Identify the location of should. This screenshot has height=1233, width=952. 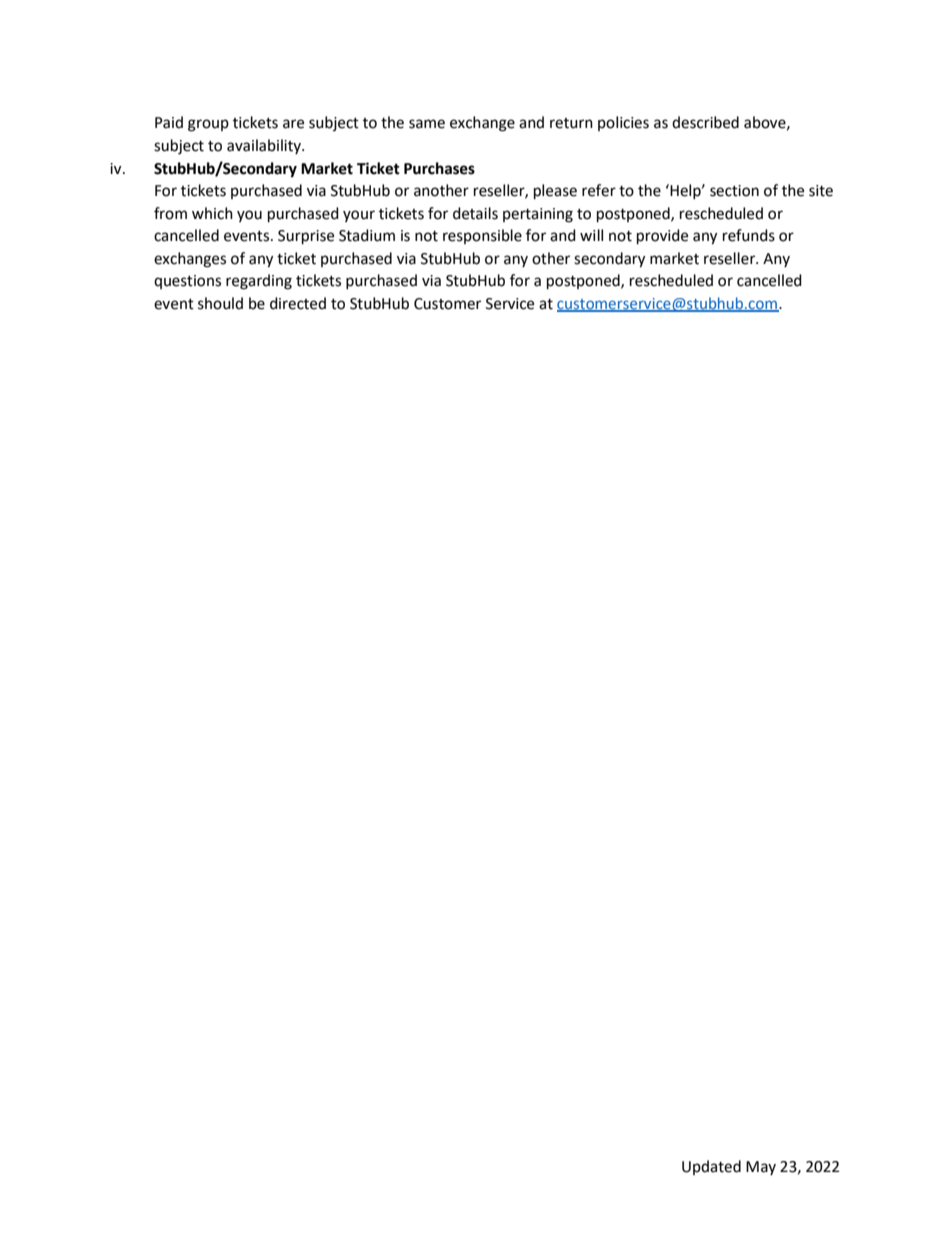
(220, 303).
